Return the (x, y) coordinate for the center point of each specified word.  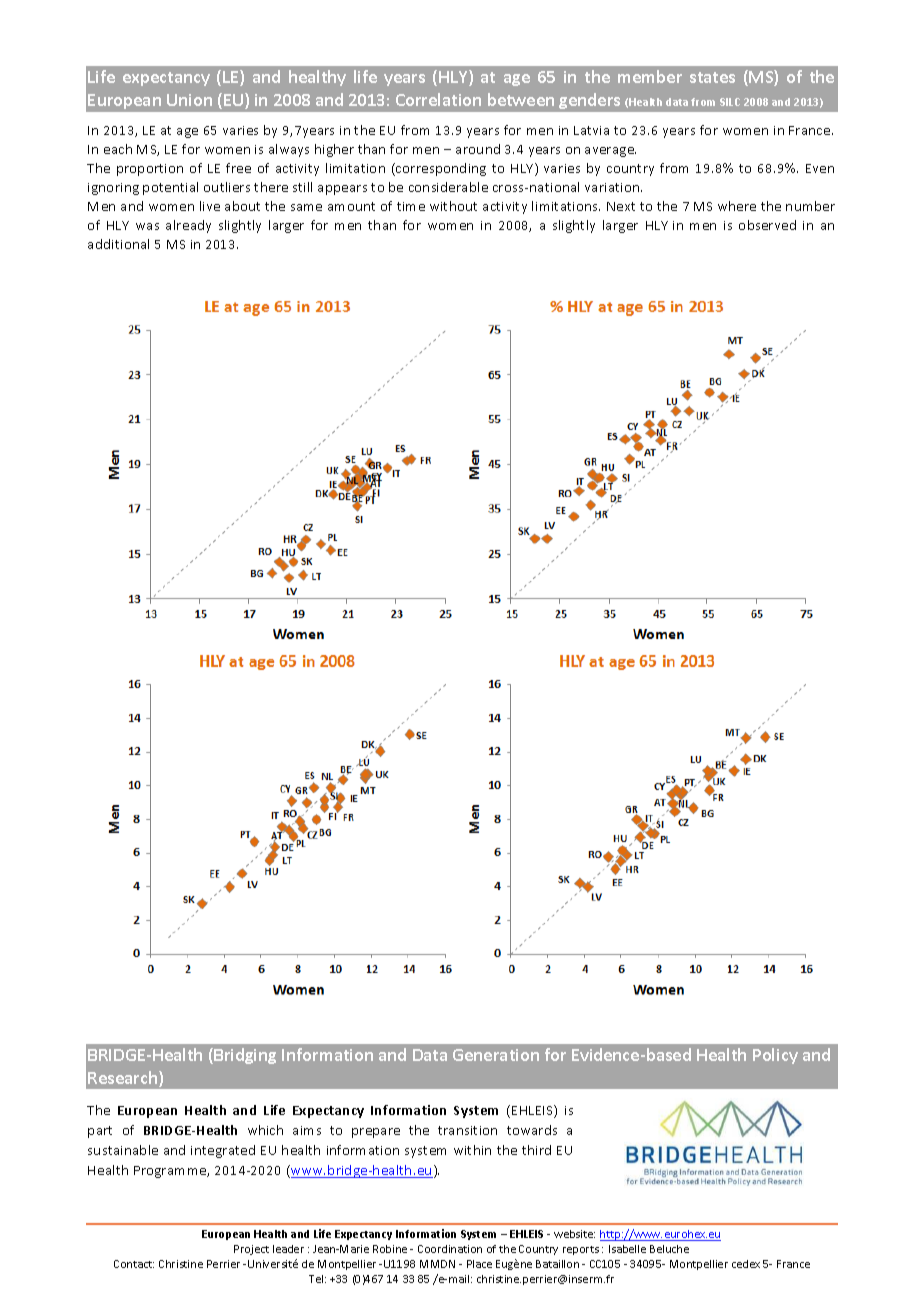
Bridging (245, 1056)
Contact (134, 1264)
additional (118, 244)
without (453, 206)
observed (767, 225)
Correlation (438, 99)
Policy (775, 1056)
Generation (496, 1055)
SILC (730, 102)
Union (189, 100)
